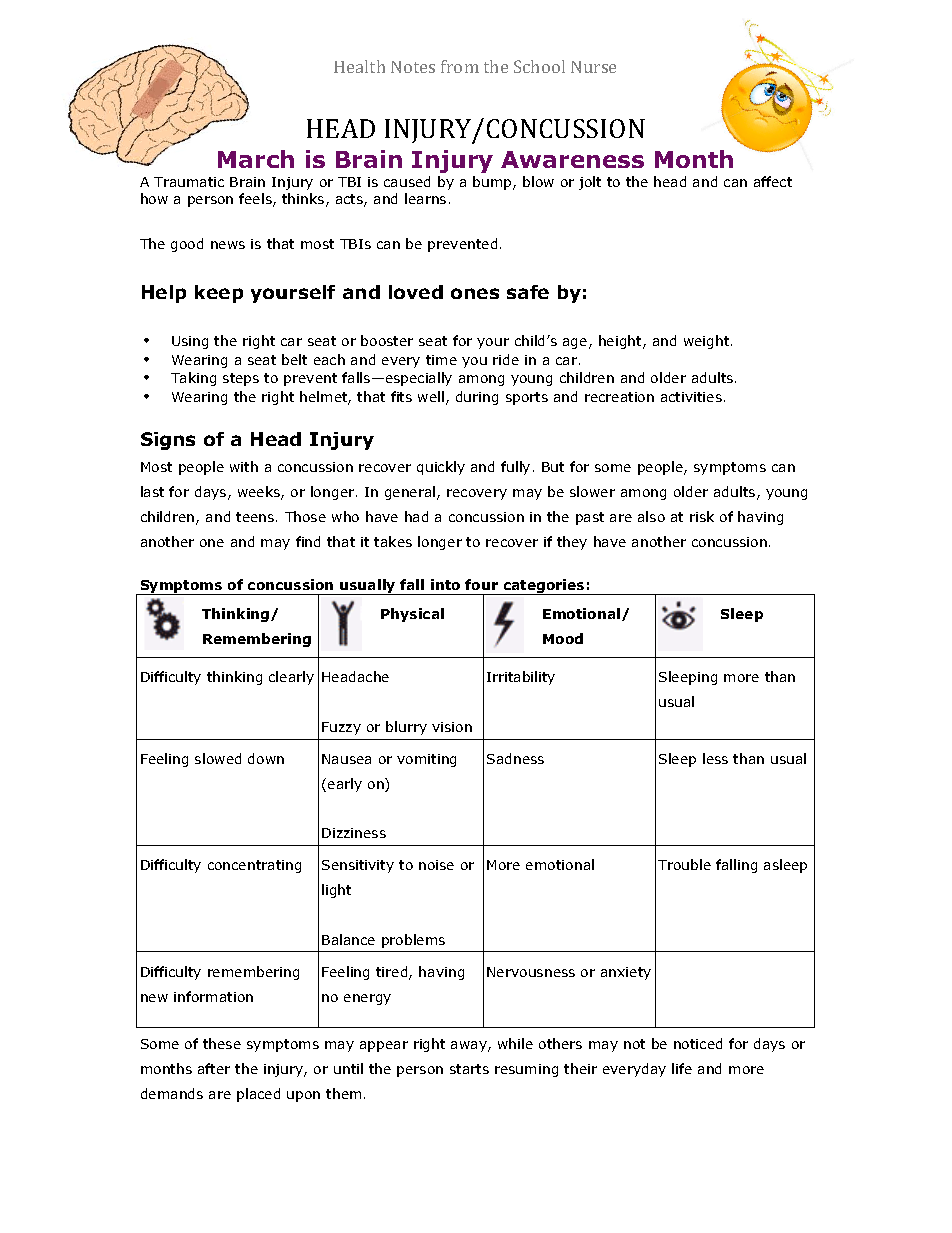 Image resolution: width=952 pixels, height=1233 pixels. Describe the element at coordinates (682, 1068) in the page. I see `life` at that location.
